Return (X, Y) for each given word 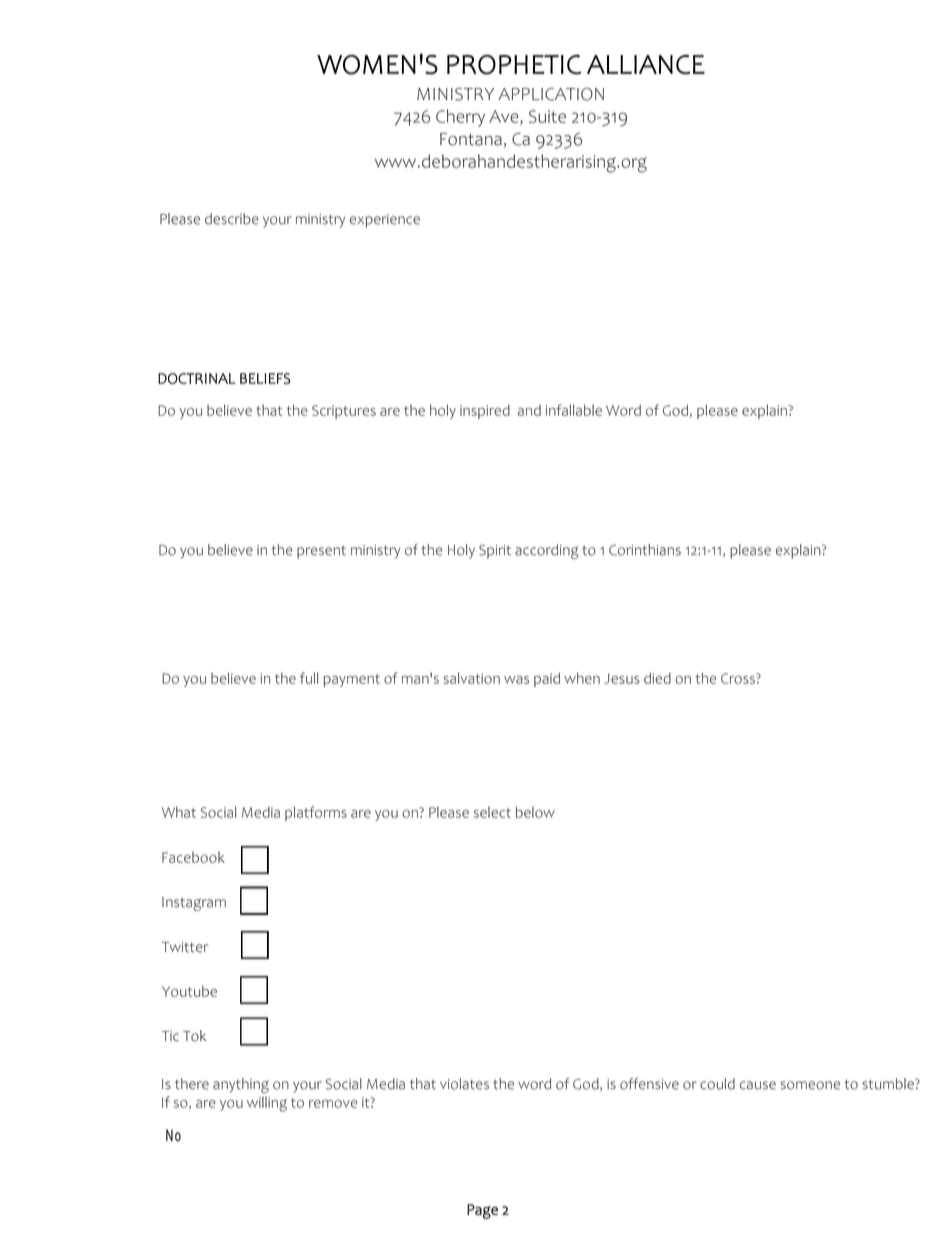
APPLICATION (551, 94)
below (535, 812)
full (309, 678)
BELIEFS (265, 378)
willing (267, 1104)
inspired (485, 412)
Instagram (194, 904)
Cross (739, 678)
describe (232, 219)
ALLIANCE (646, 64)
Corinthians (645, 550)
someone (810, 1085)
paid (547, 680)
